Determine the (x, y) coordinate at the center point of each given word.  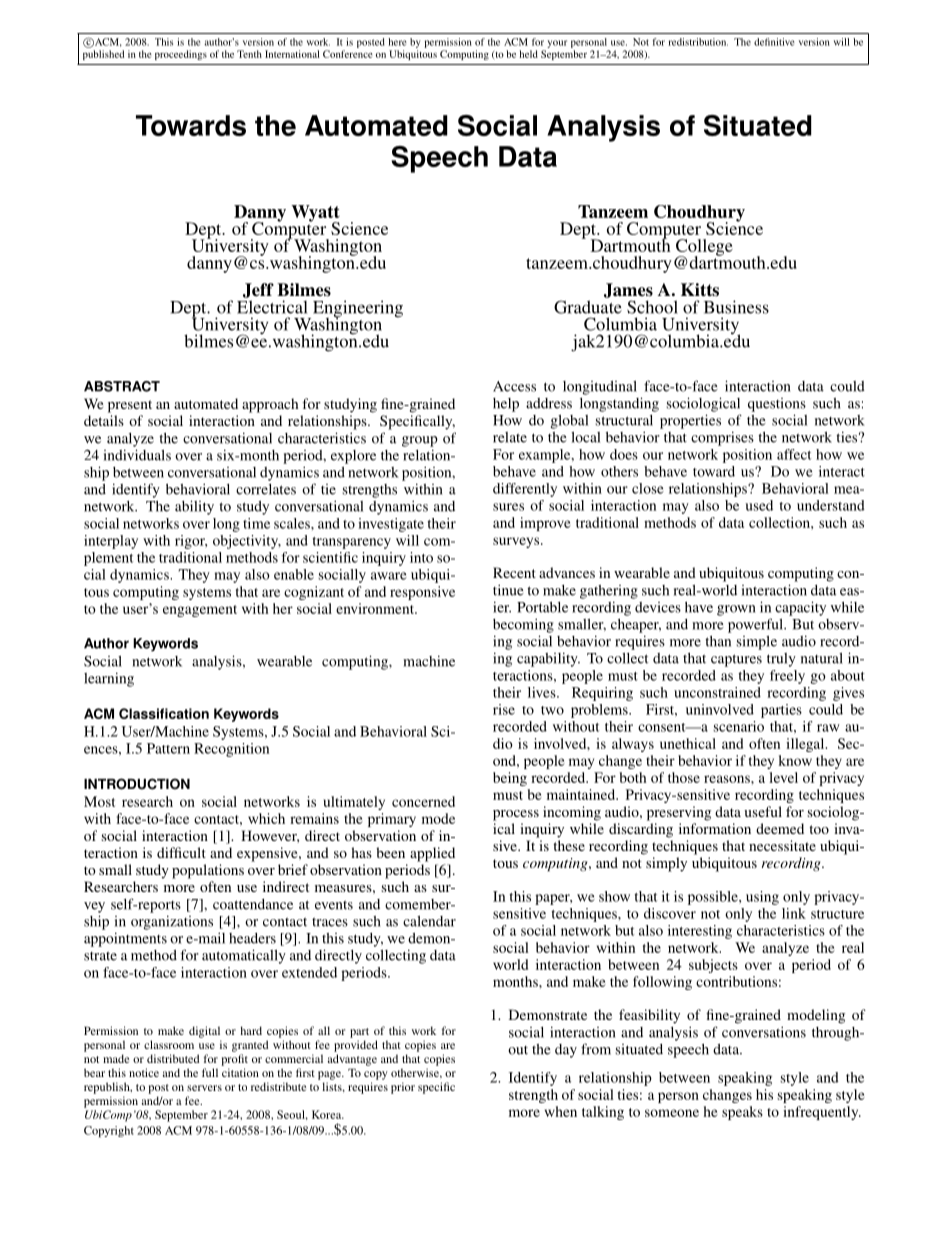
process (516, 815)
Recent (514, 572)
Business (736, 307)
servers (204, 1088)
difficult (181, 852)
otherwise (416, 1073)
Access (514, 386)
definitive (774, 42)
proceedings (181, 55)
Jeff (258, 290)
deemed (780, 828)
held (528, 54)
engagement (200, 611)
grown (736, 610)
